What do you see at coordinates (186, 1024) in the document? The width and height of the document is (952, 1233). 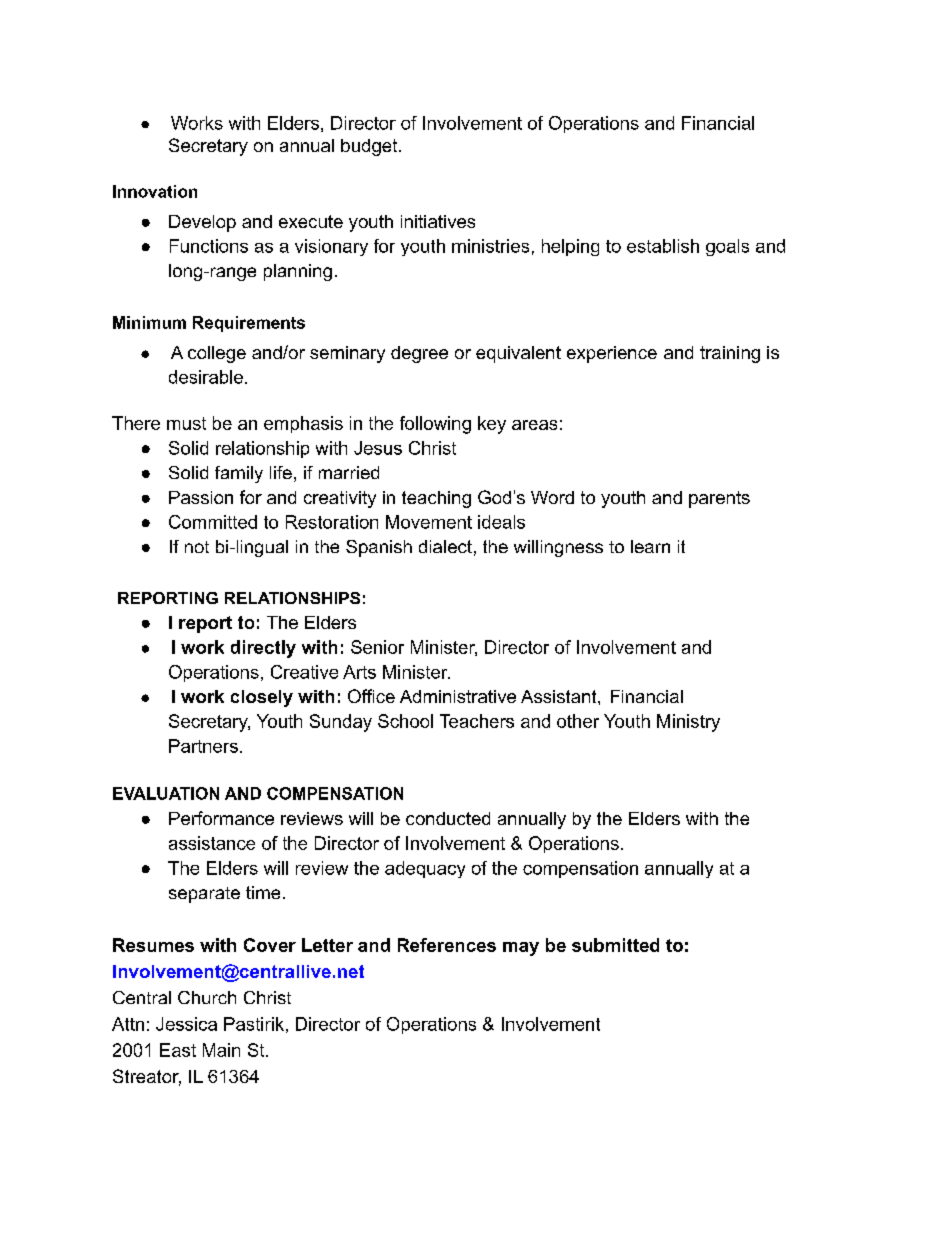 I see `Jessica` at bounding box center [186, 1024].
